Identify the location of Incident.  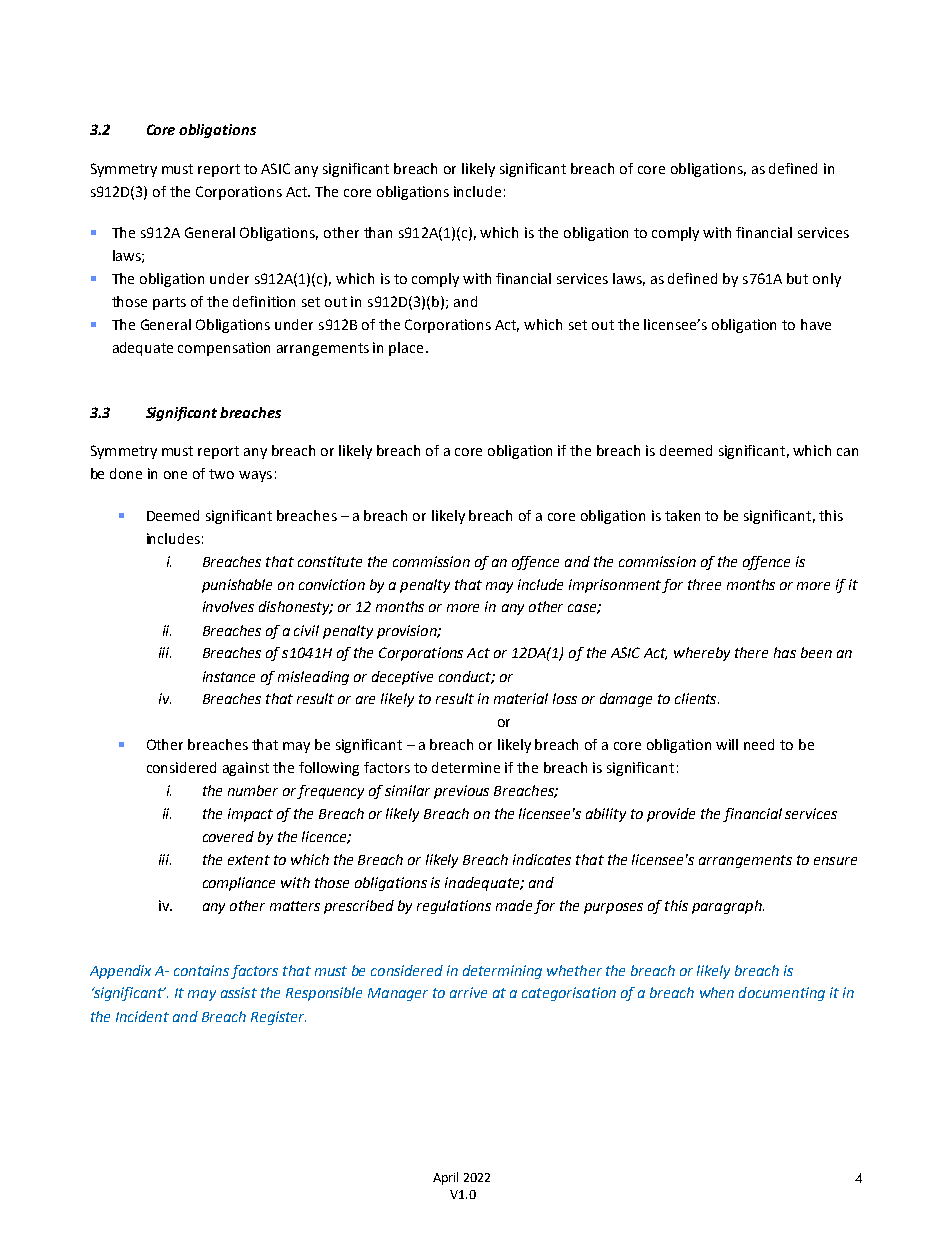
(142, 1016).
